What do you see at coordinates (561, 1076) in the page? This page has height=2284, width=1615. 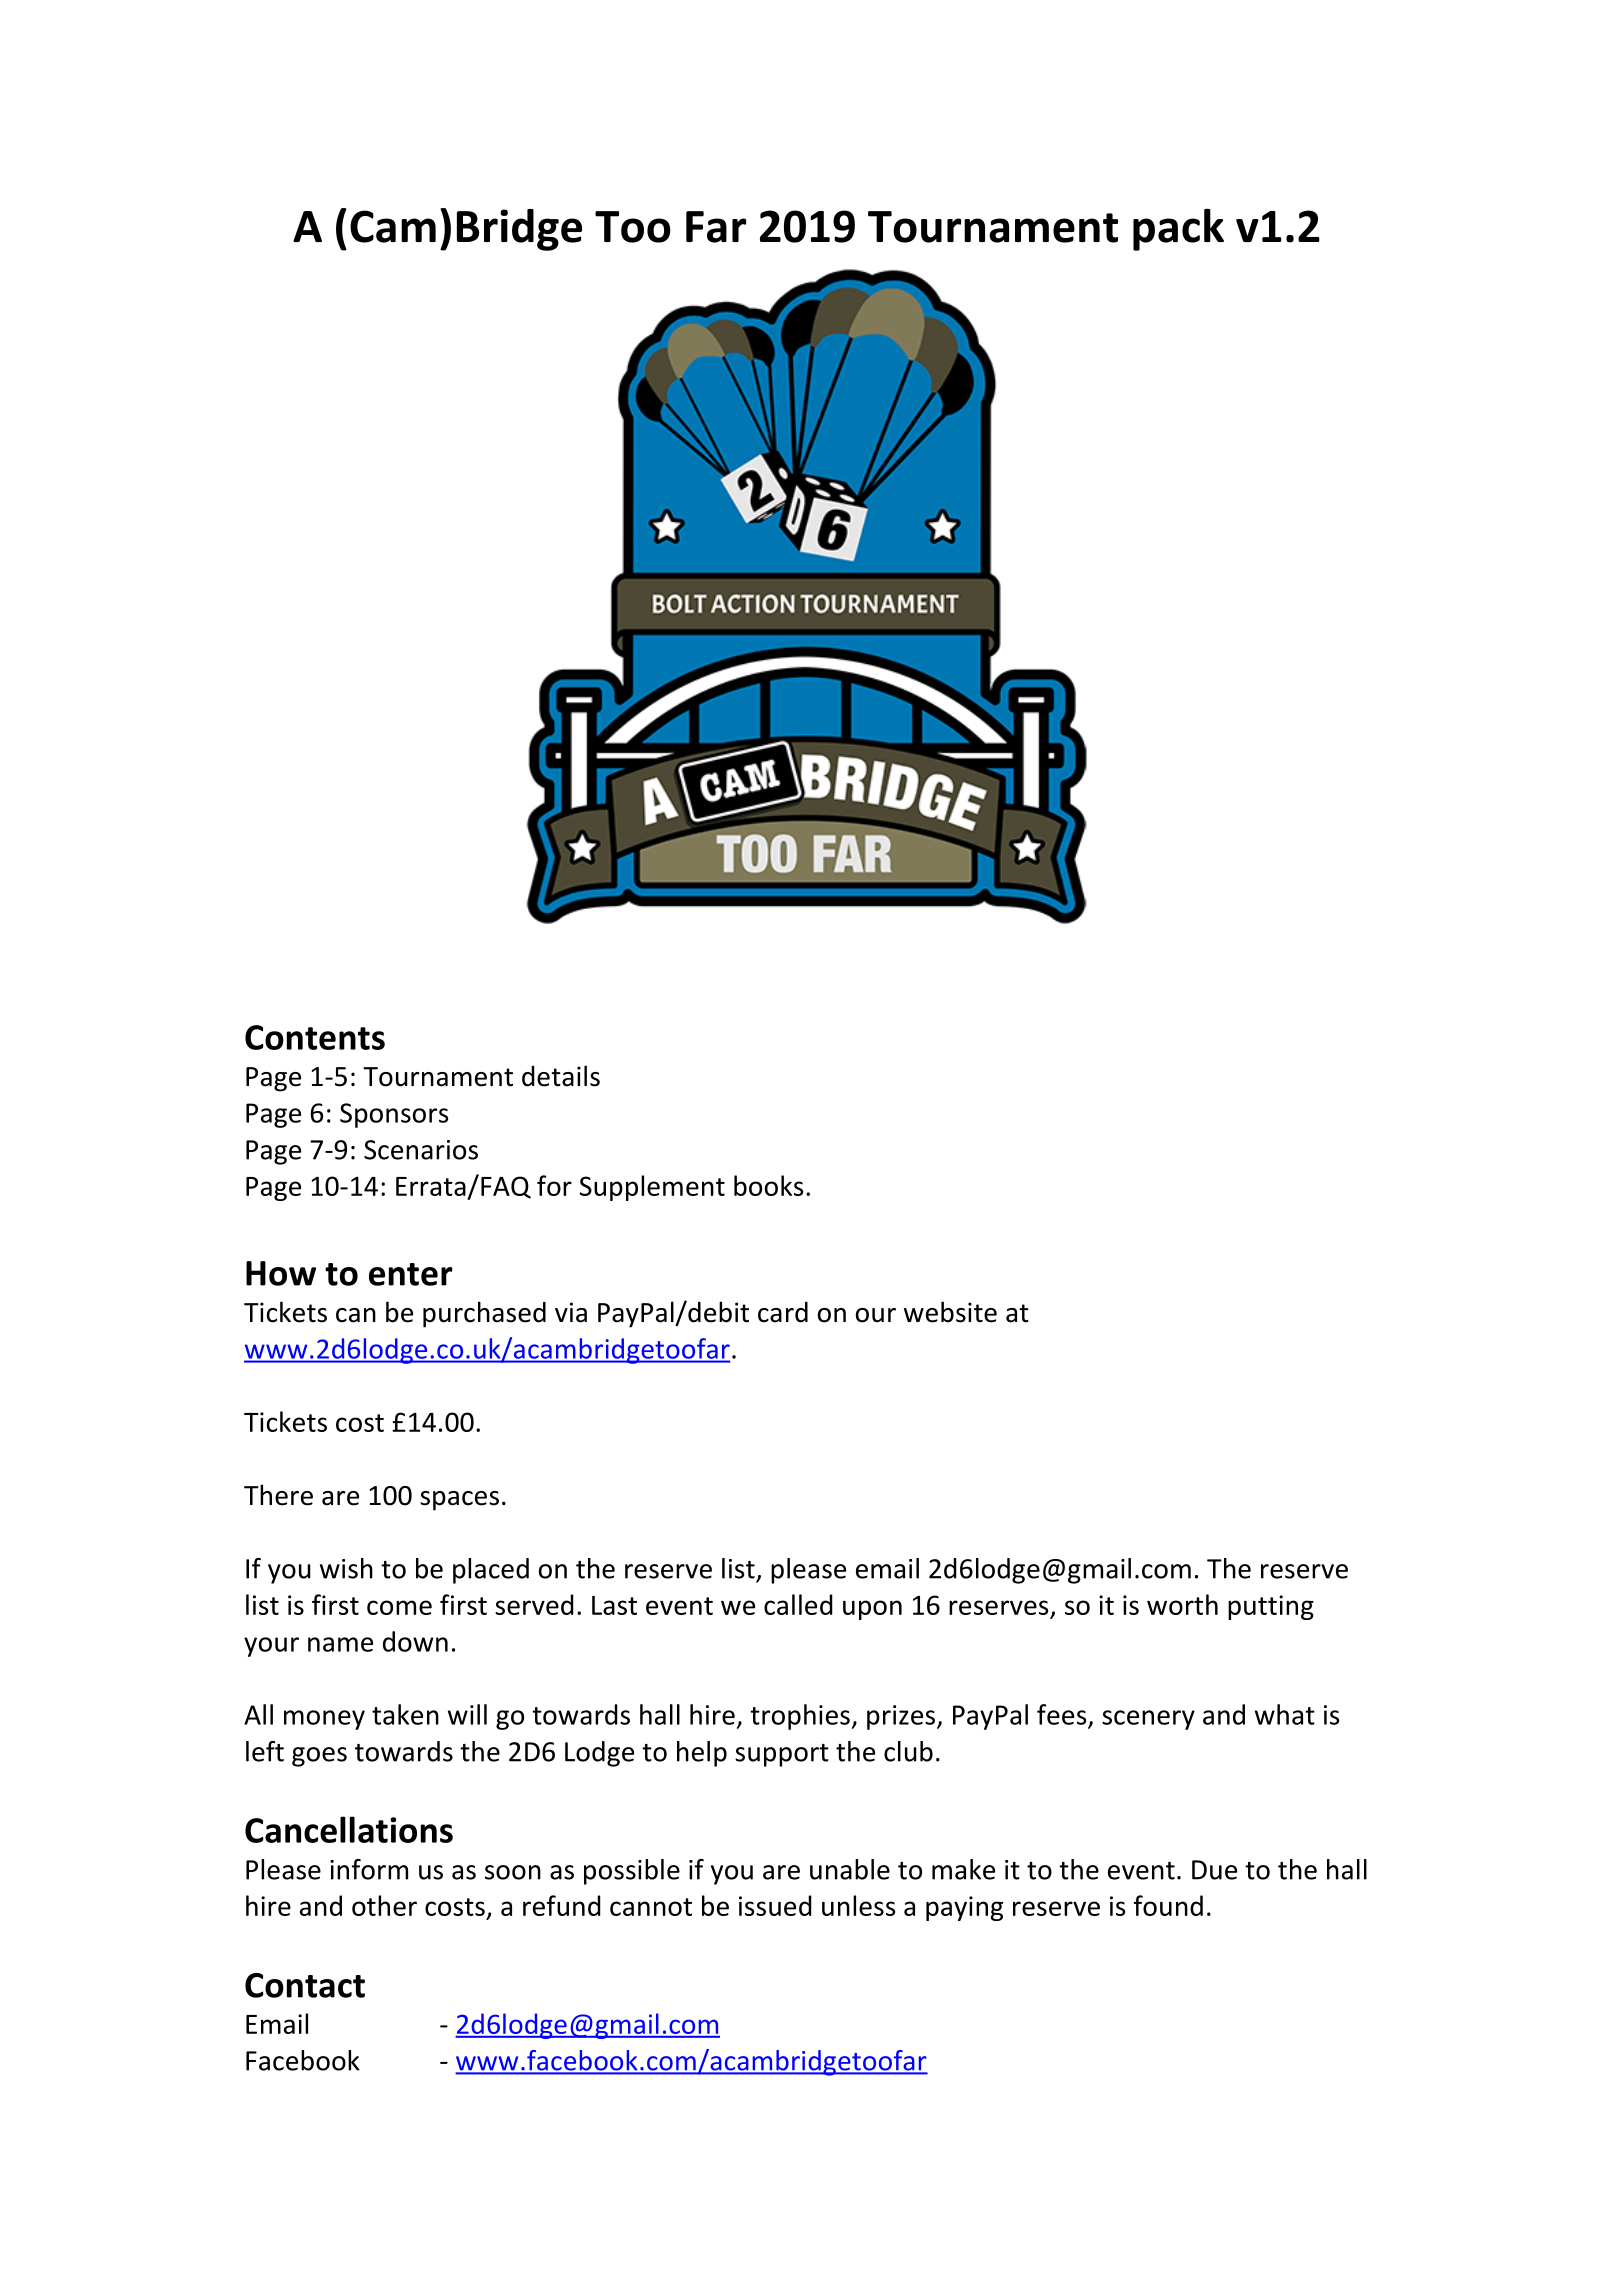 I see `details` at bounding box center [561, 1076].
